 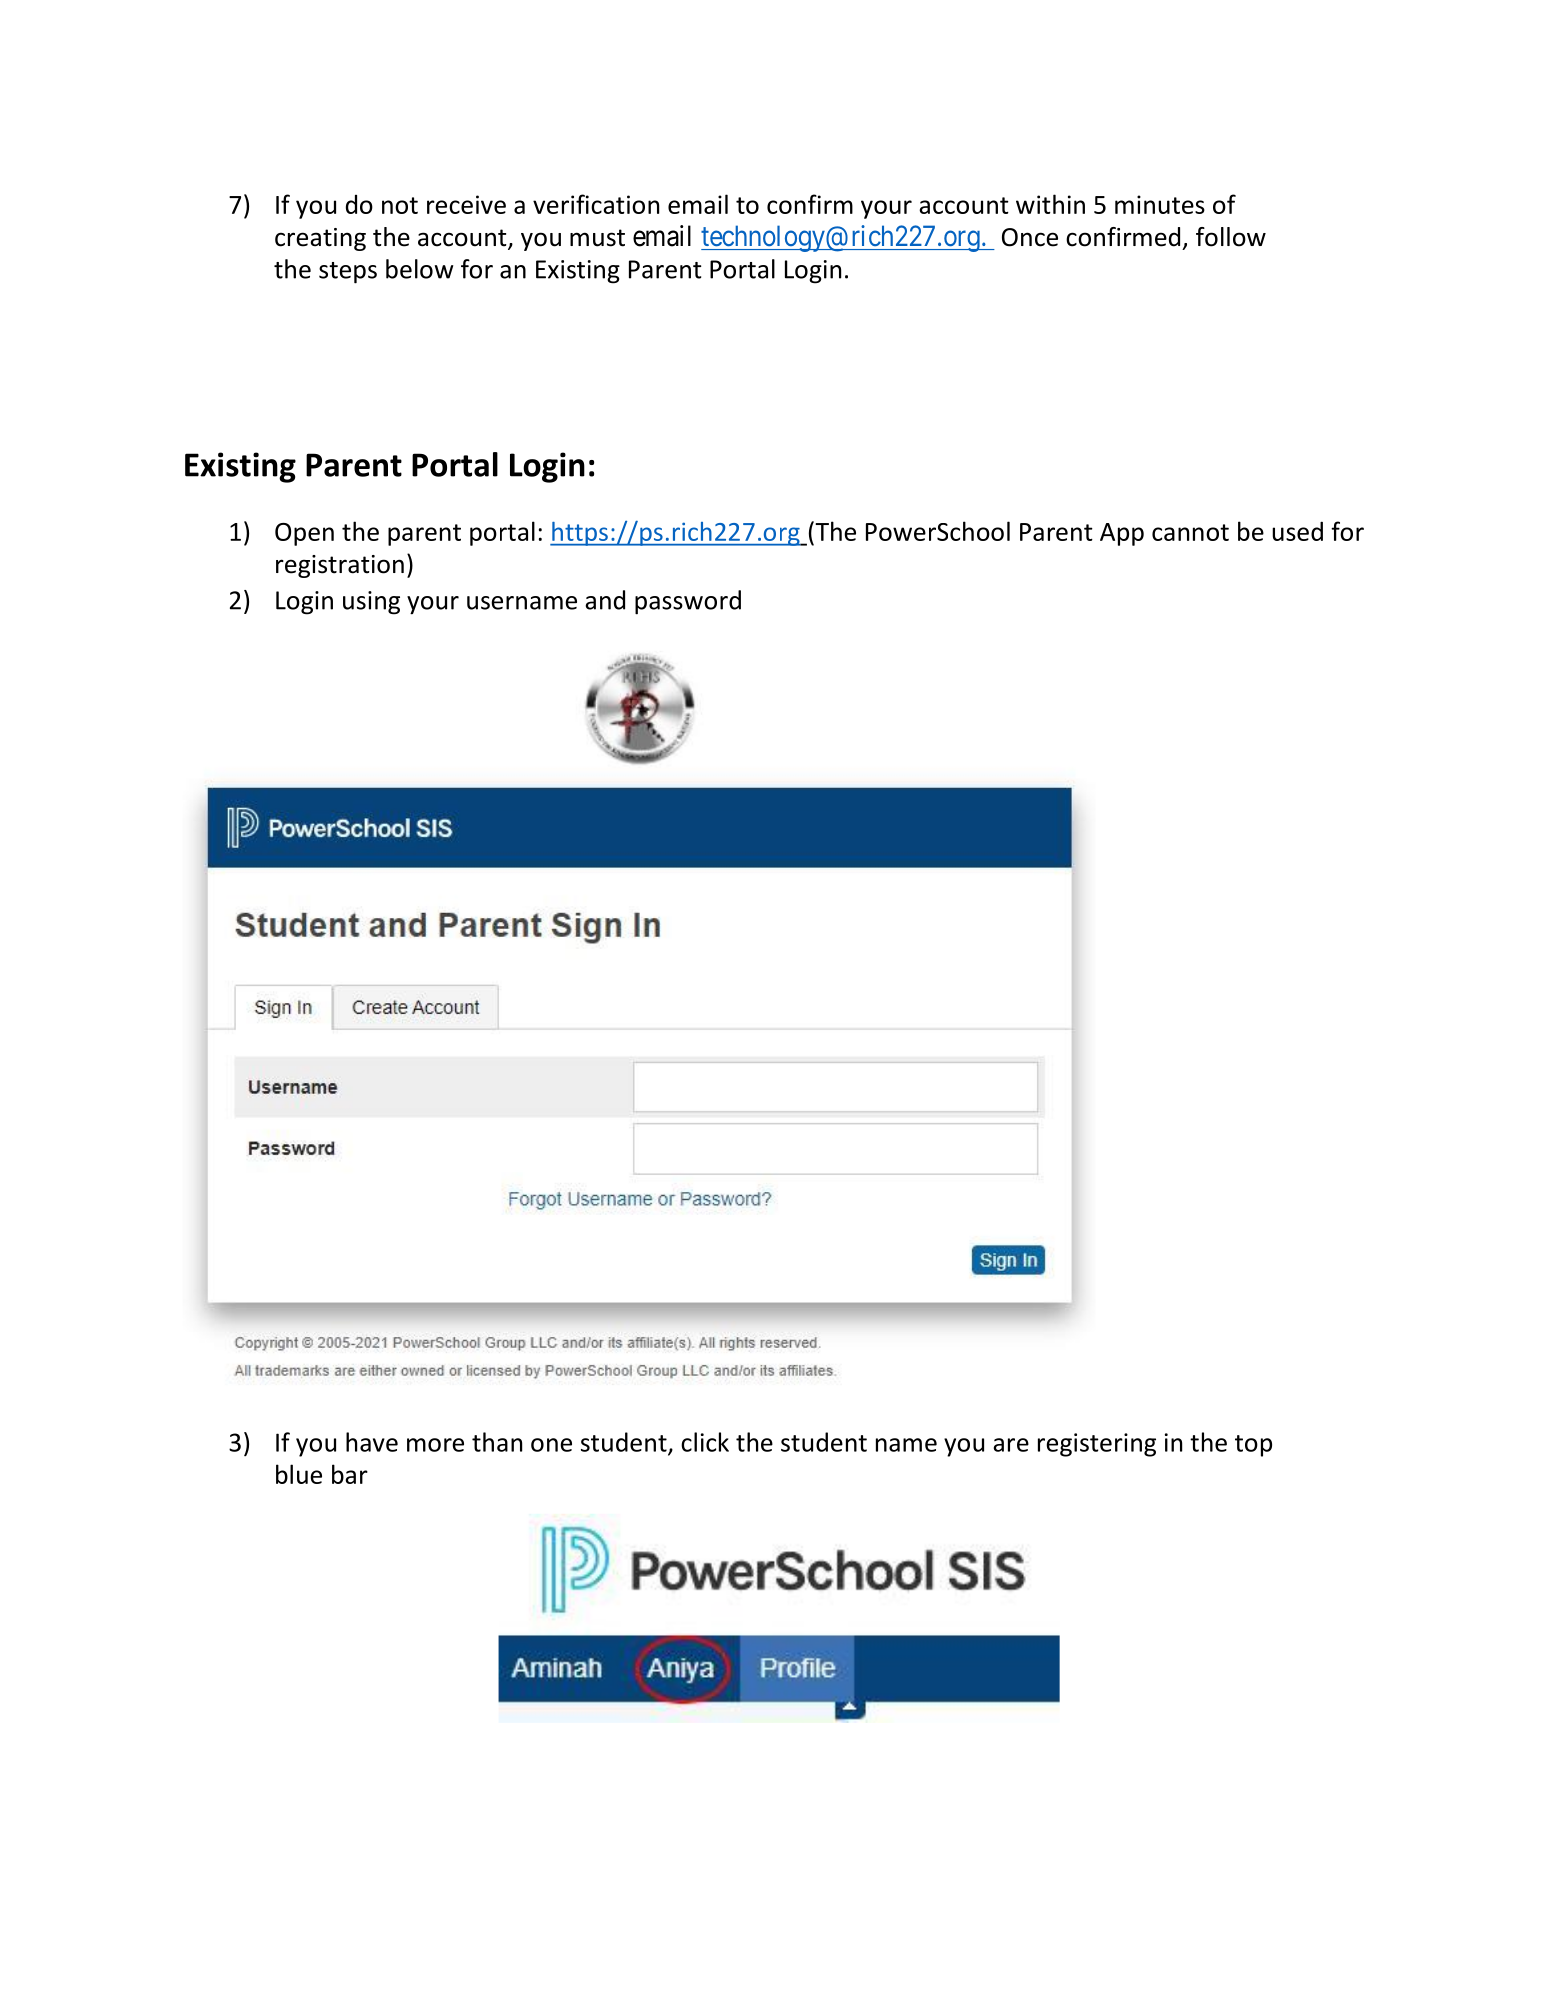 I want to click on and, so click(x=605, y=600).
